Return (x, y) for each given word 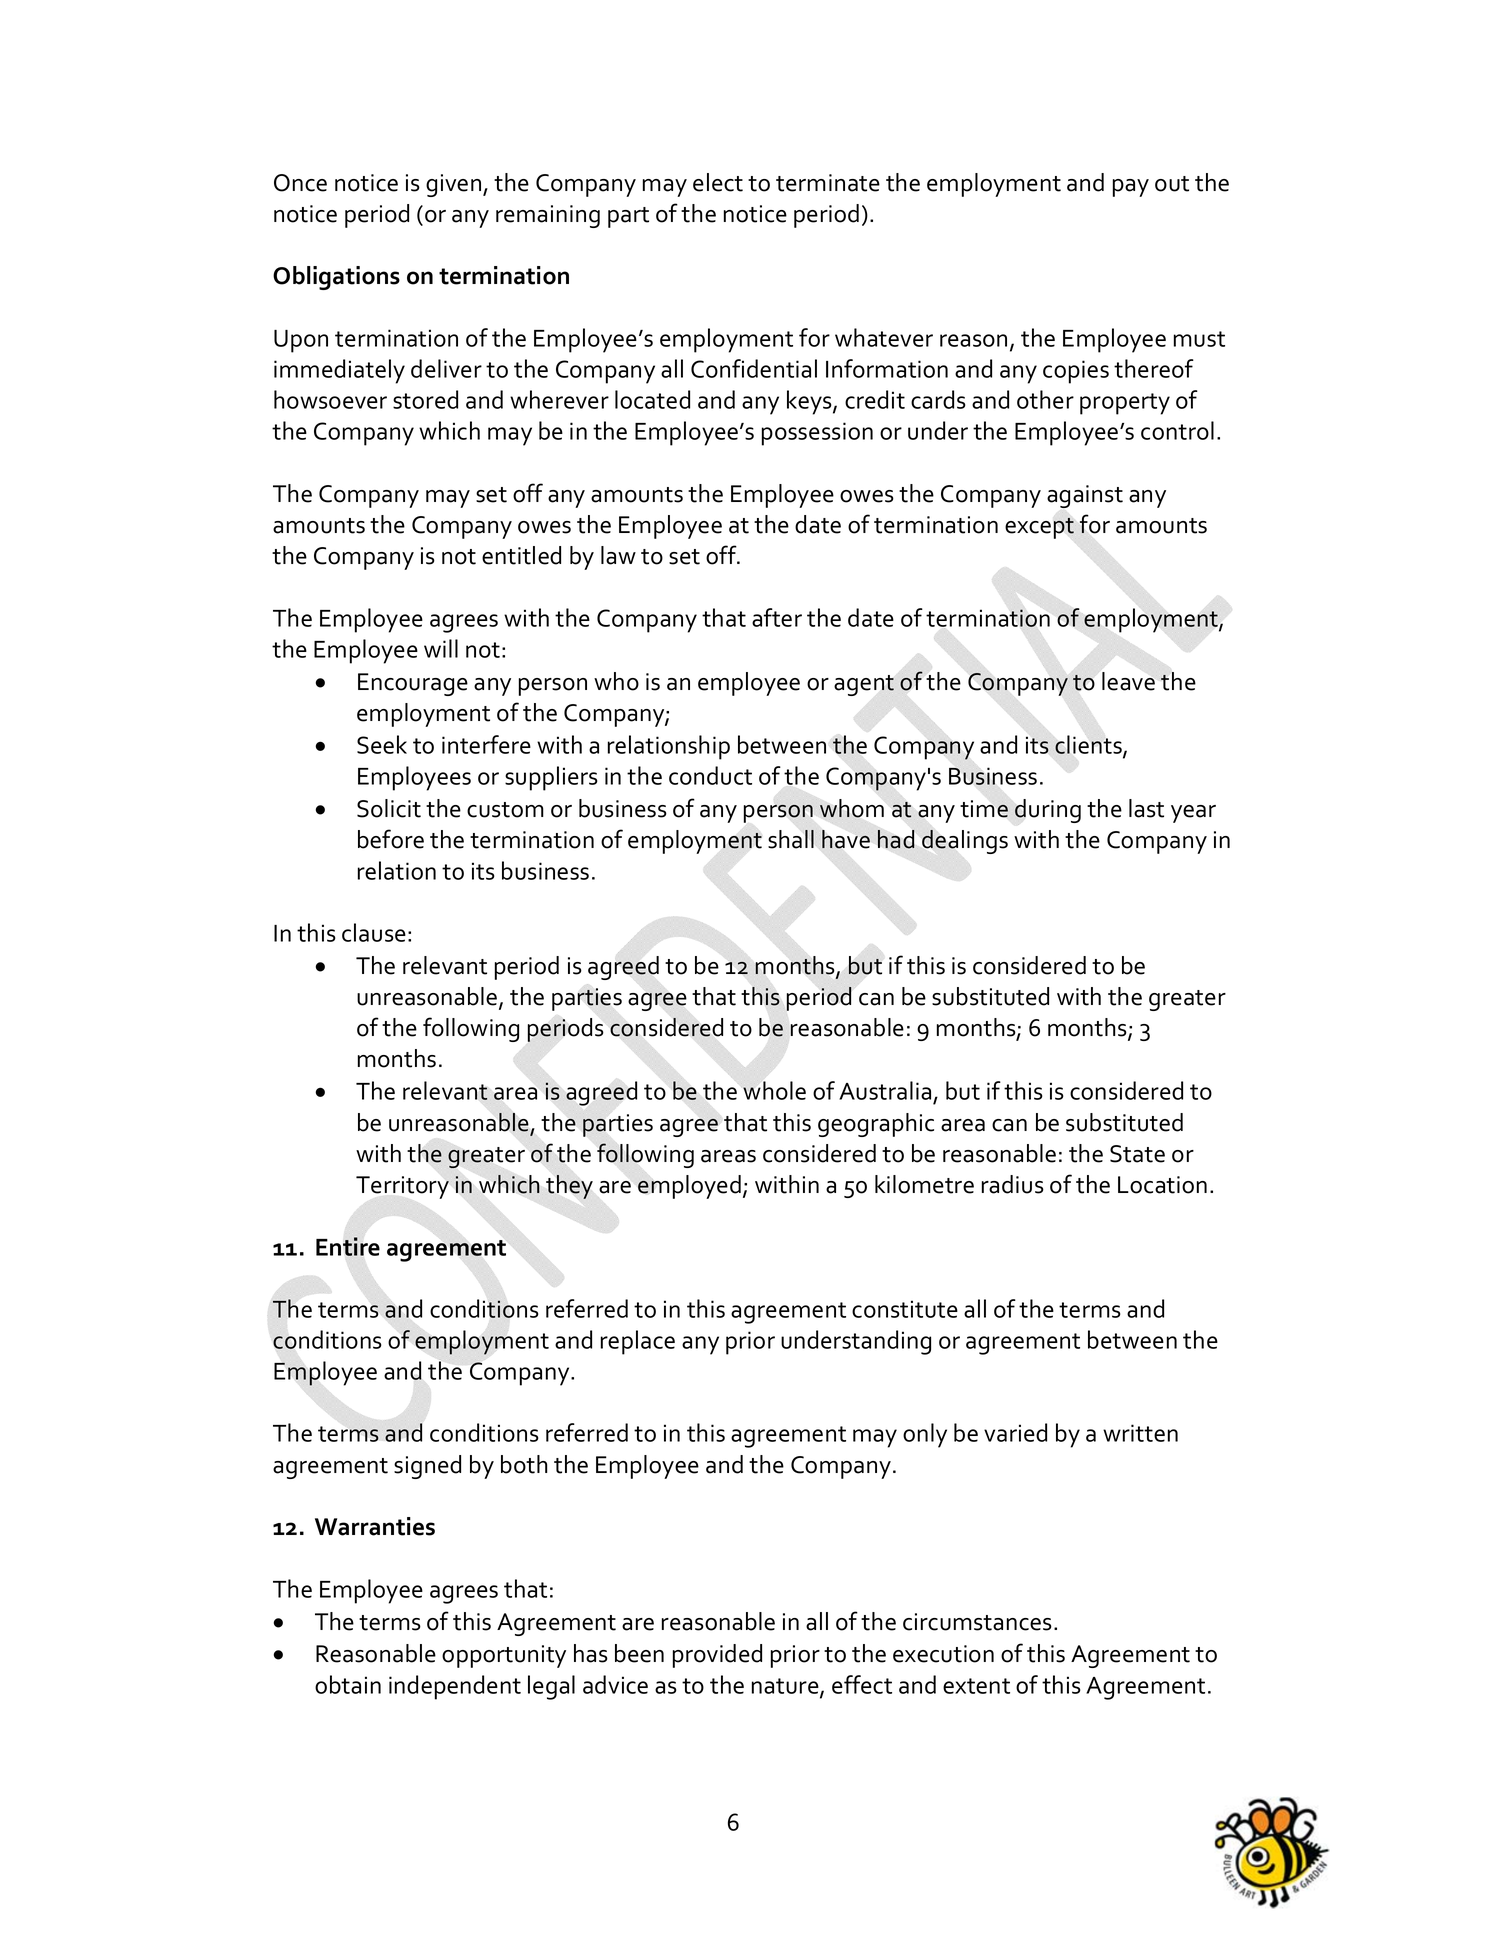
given (455, 185)
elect (718, 182)
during (1048, 811)
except (1039, 528)
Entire (348, 1246)
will (441, 648)
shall (791, 839)
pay (1131, 188)
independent (455, 1687)
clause (374, 932)
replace (638, 1342)
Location (1162, 1185)
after (777, 617)
